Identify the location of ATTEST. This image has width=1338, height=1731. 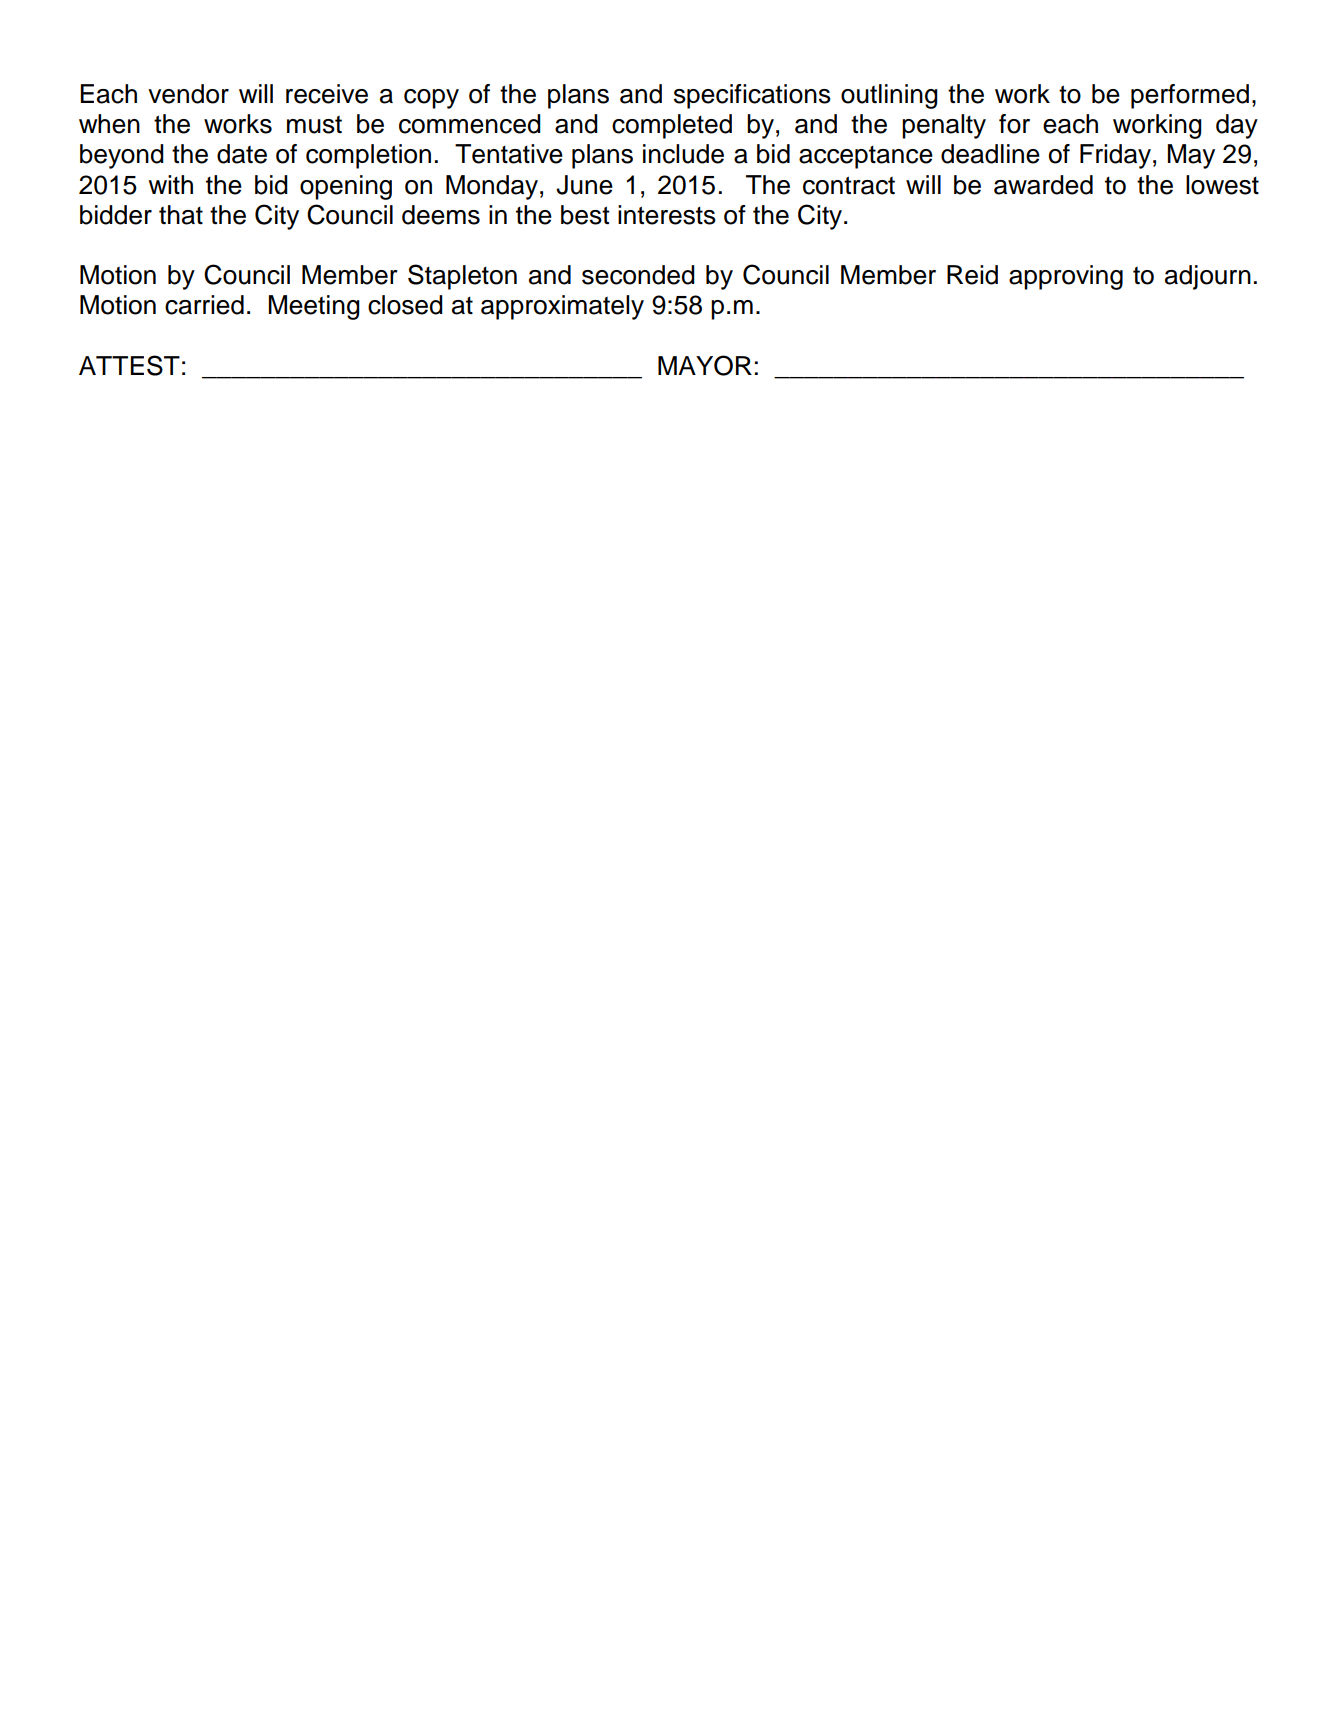
(129, 365).
